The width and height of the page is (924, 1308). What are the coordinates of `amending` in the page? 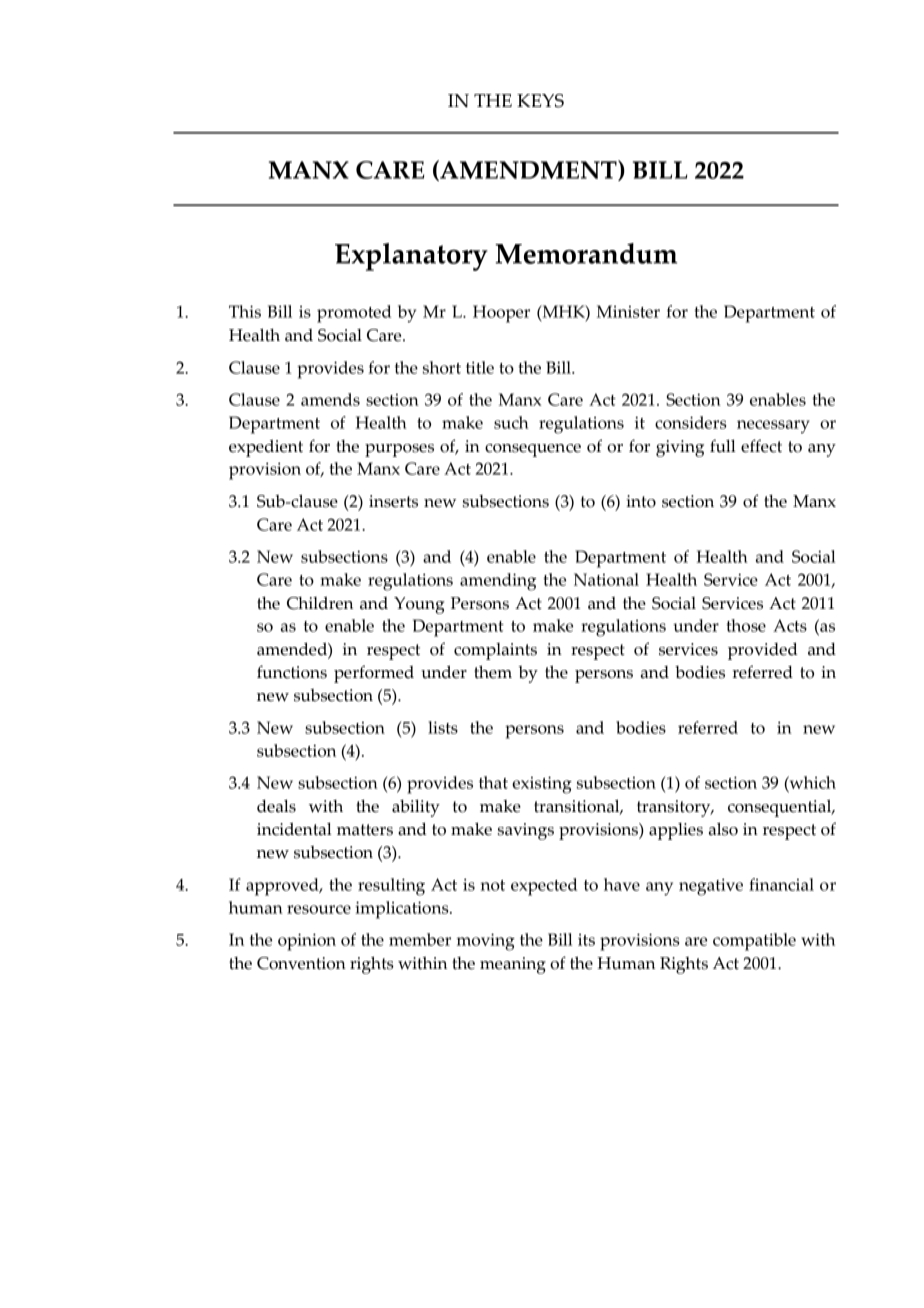 It's located at (498, 582).
